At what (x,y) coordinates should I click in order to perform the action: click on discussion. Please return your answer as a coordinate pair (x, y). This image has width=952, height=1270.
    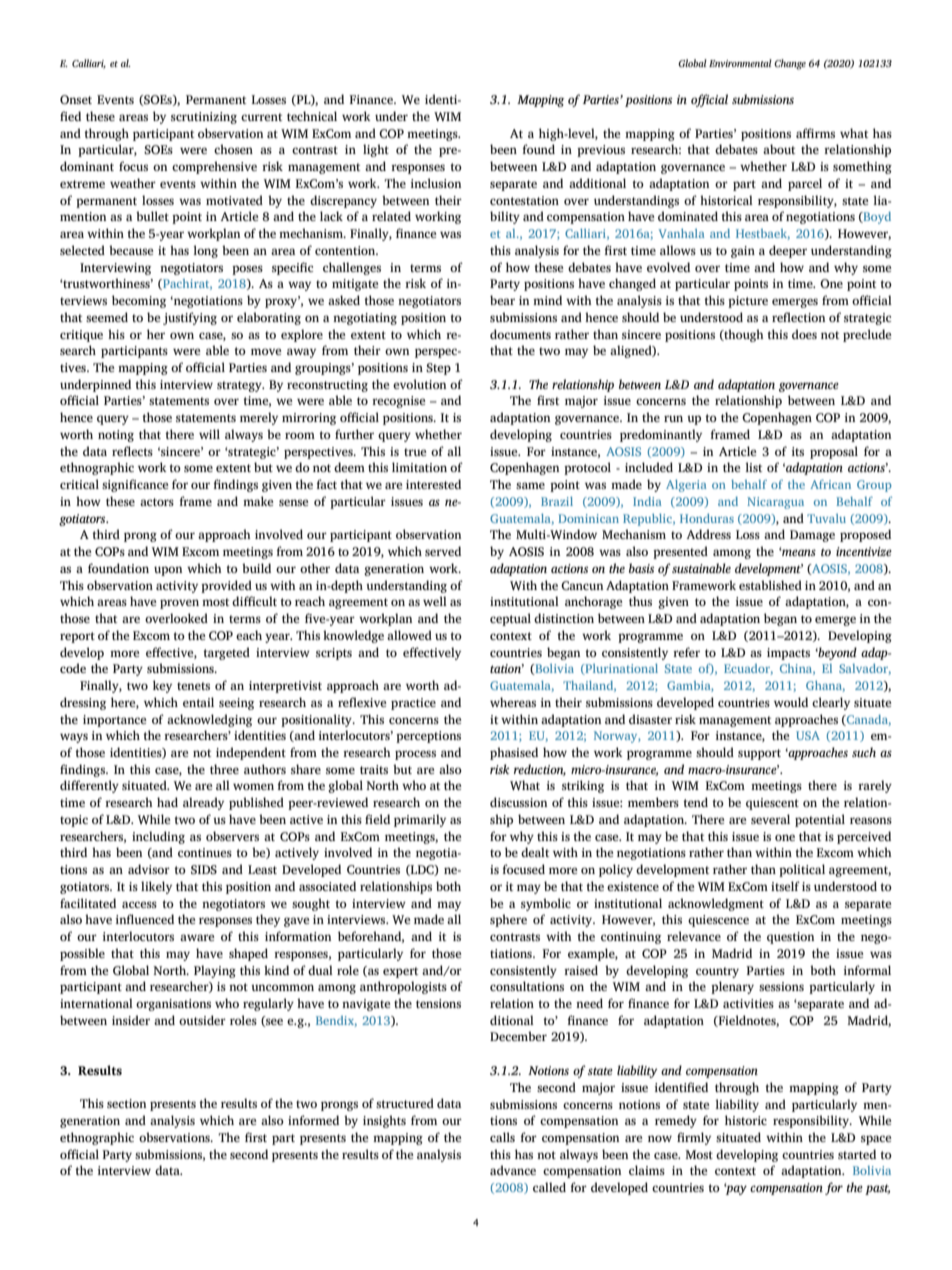
    Looking at the image, I should click on (518, 802).
